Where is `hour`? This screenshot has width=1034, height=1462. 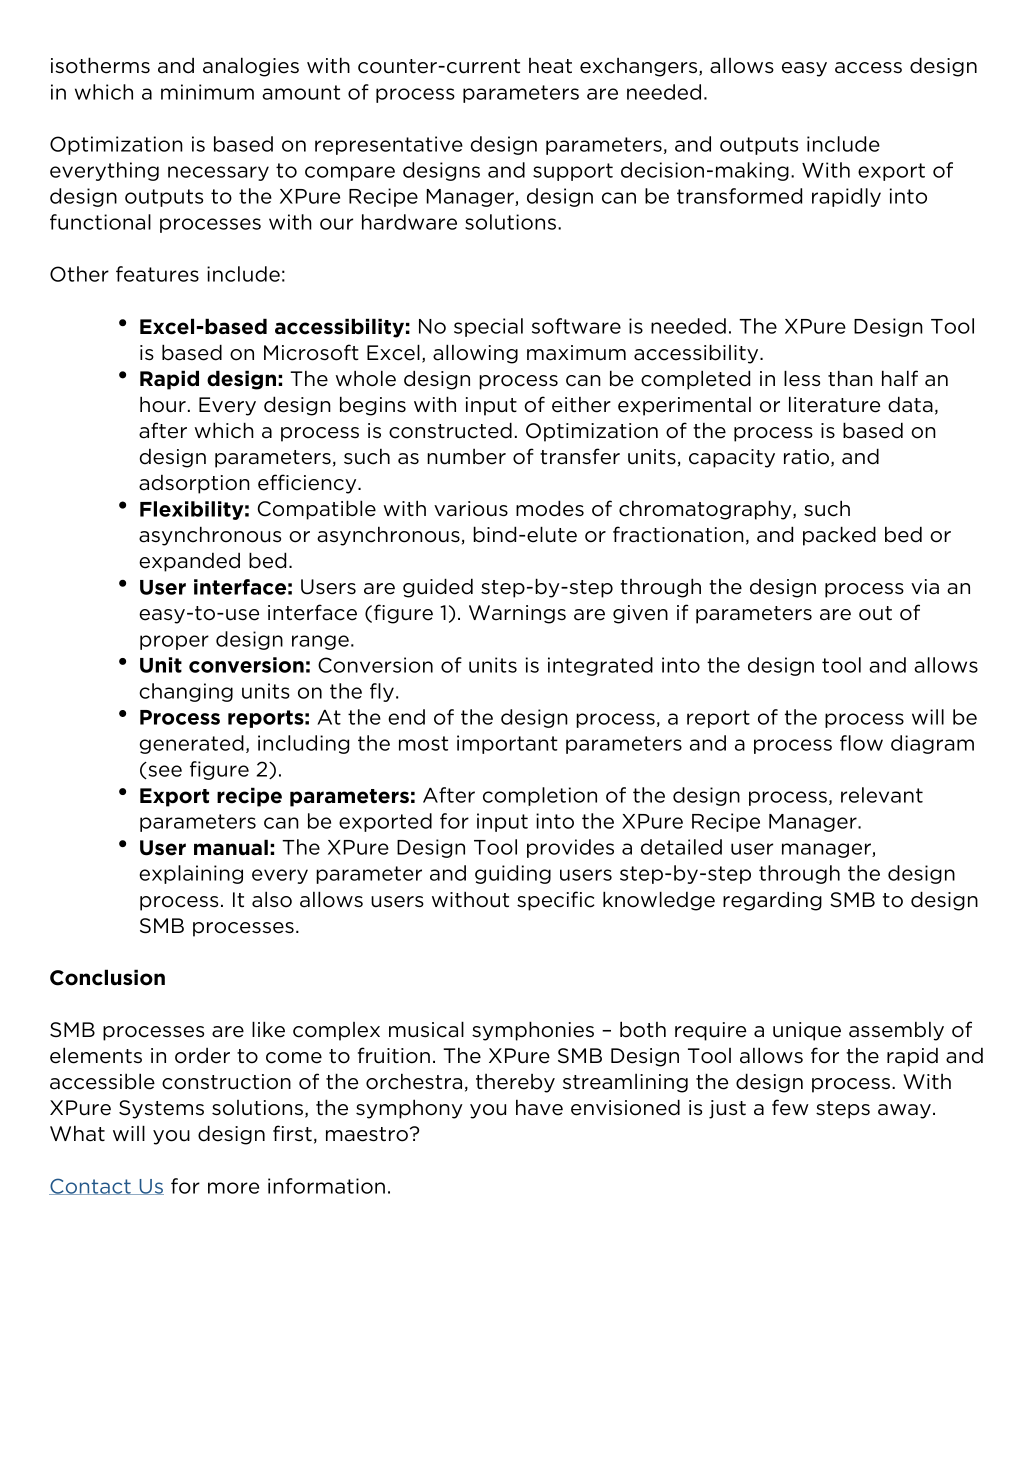 hour is located at coordinates (163, 404).
